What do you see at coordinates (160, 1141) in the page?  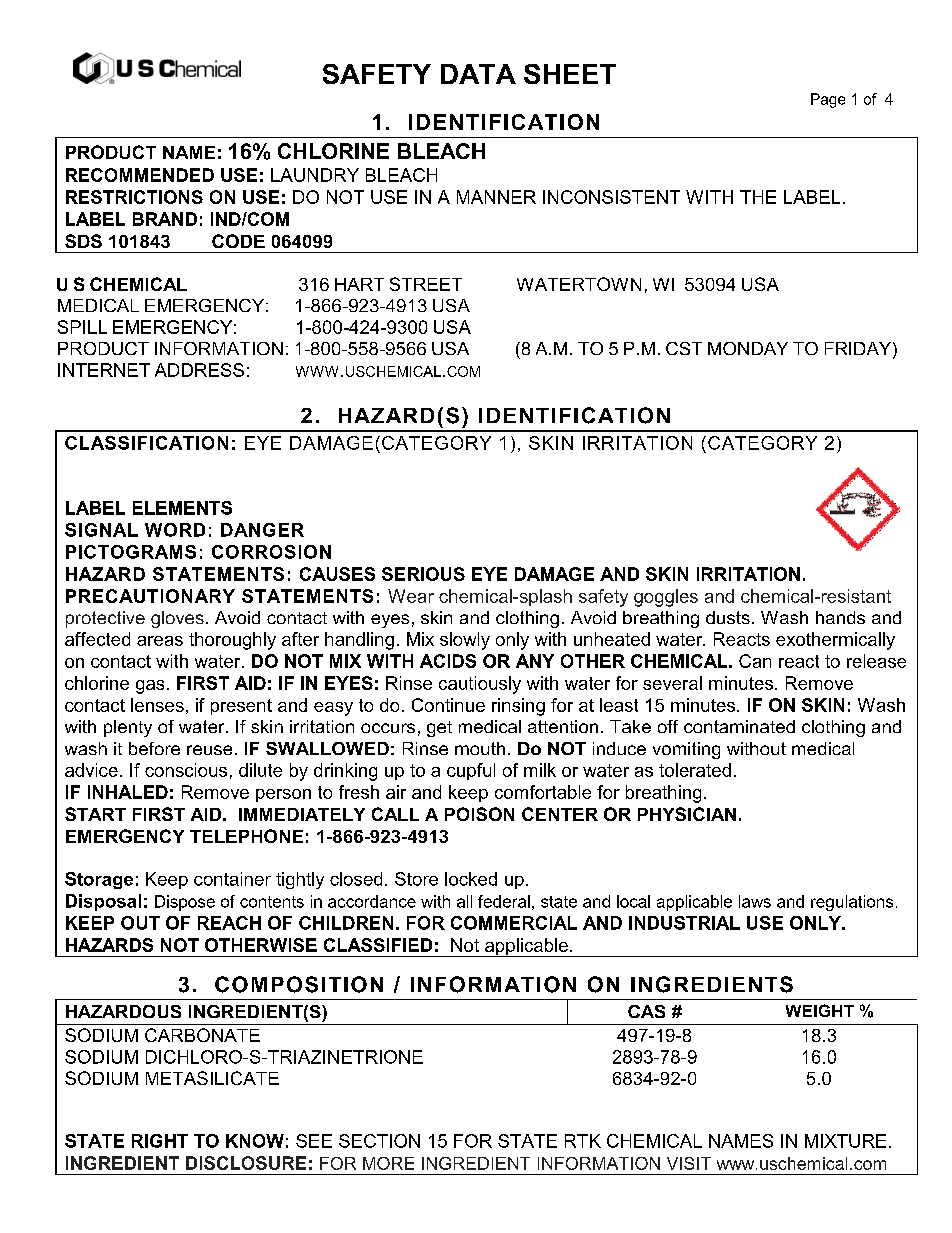 I see `RIGHT` at bounding box center [160, 1141].
